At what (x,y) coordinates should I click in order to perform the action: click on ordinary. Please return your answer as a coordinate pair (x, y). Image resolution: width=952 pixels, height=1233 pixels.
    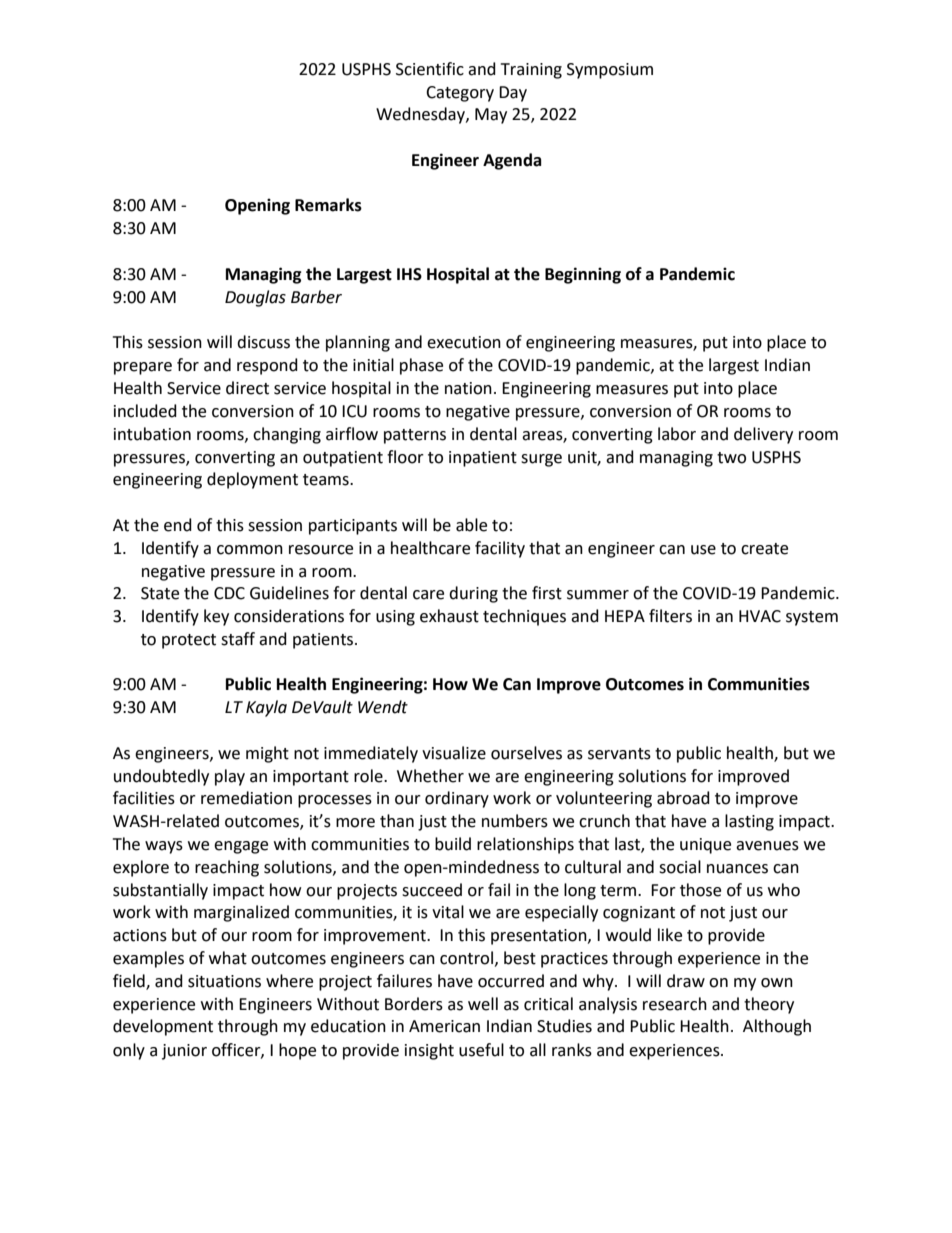
    Looking at the image, I should click on (457, 799).
